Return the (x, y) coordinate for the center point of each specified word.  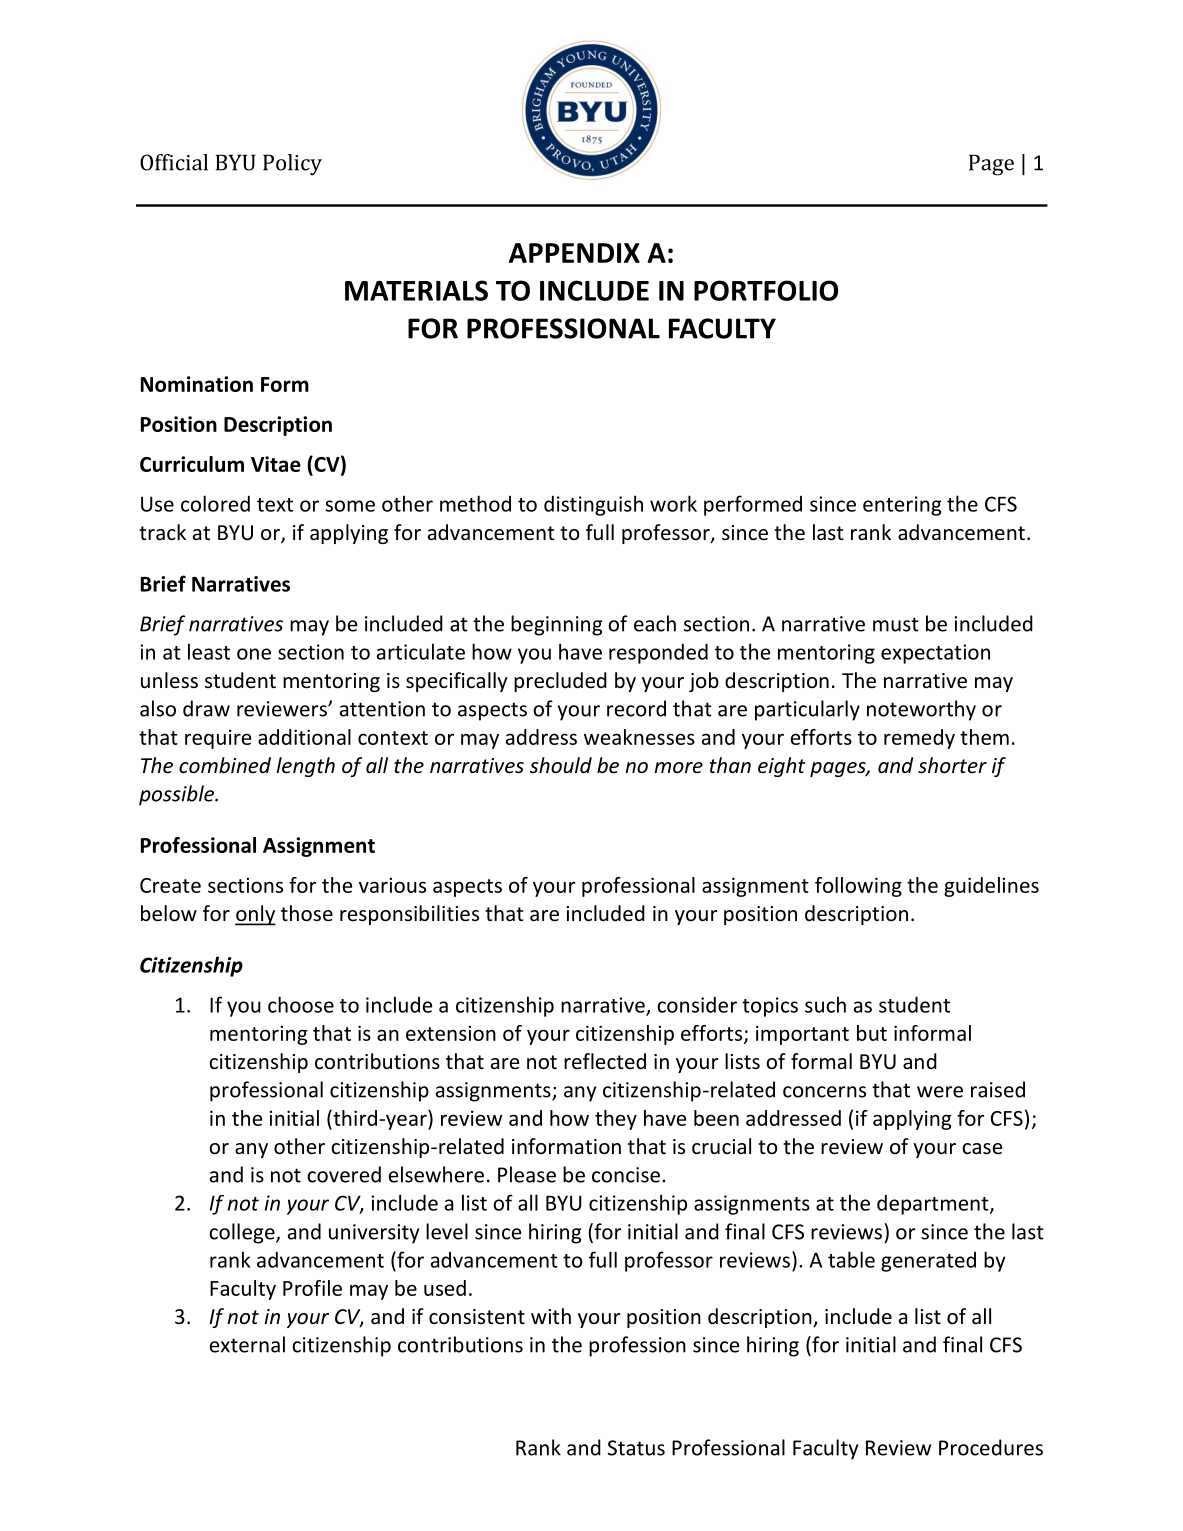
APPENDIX (574, 253)
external (247, 1344)
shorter (952, 765)
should (561, 765)
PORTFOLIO (766, 290)
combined (225, 765)
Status (636, 1448)
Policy (292, 164)
